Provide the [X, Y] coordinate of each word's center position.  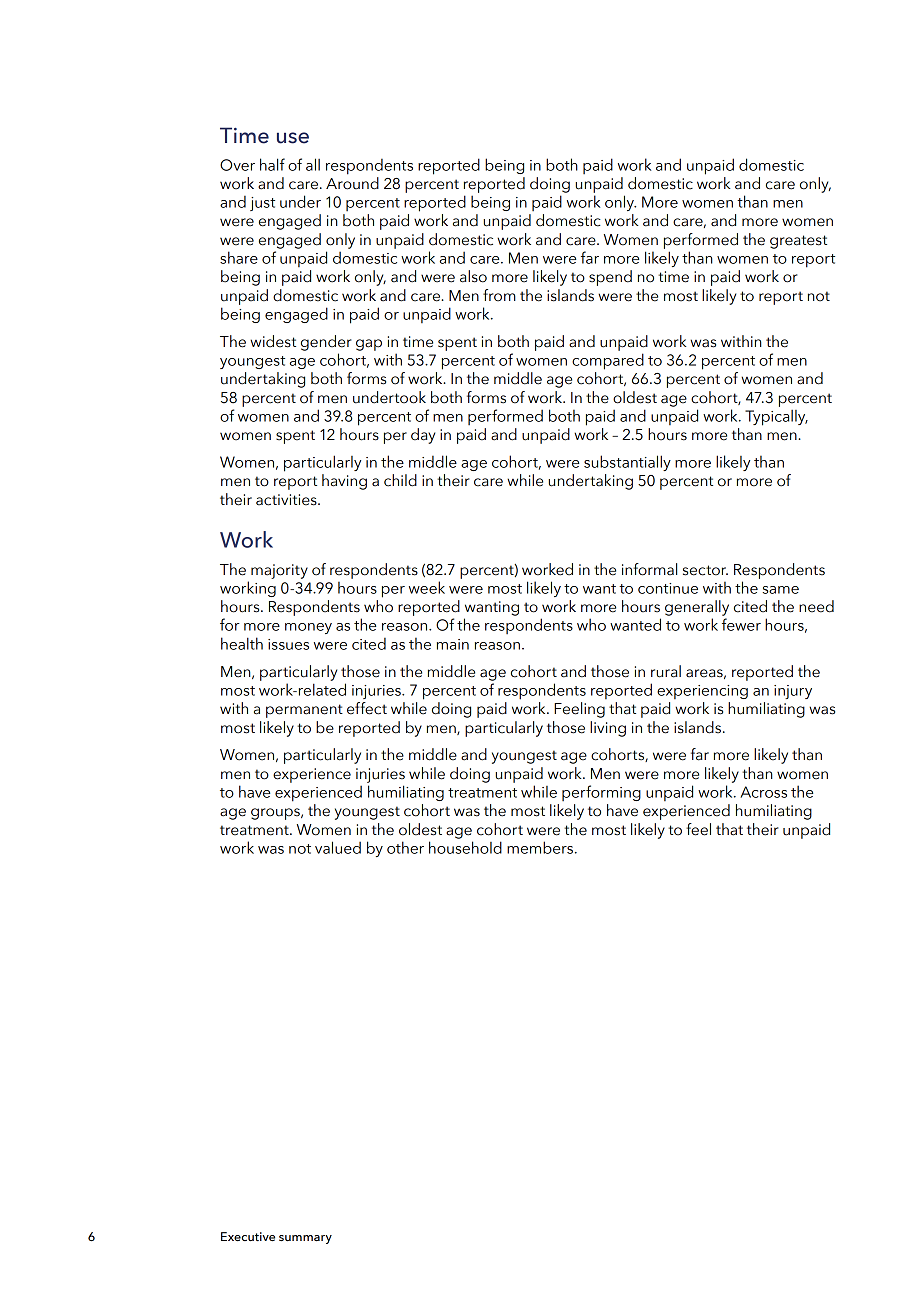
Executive [248, 1236]
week [427, 587]
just [262, 204]
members [540, 847]
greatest [798, 242]
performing [601, 793]
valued [338, 847]
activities [287, 500]
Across [763, 792]
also [473, 276]
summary [305, 1239]
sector [705, 570]
